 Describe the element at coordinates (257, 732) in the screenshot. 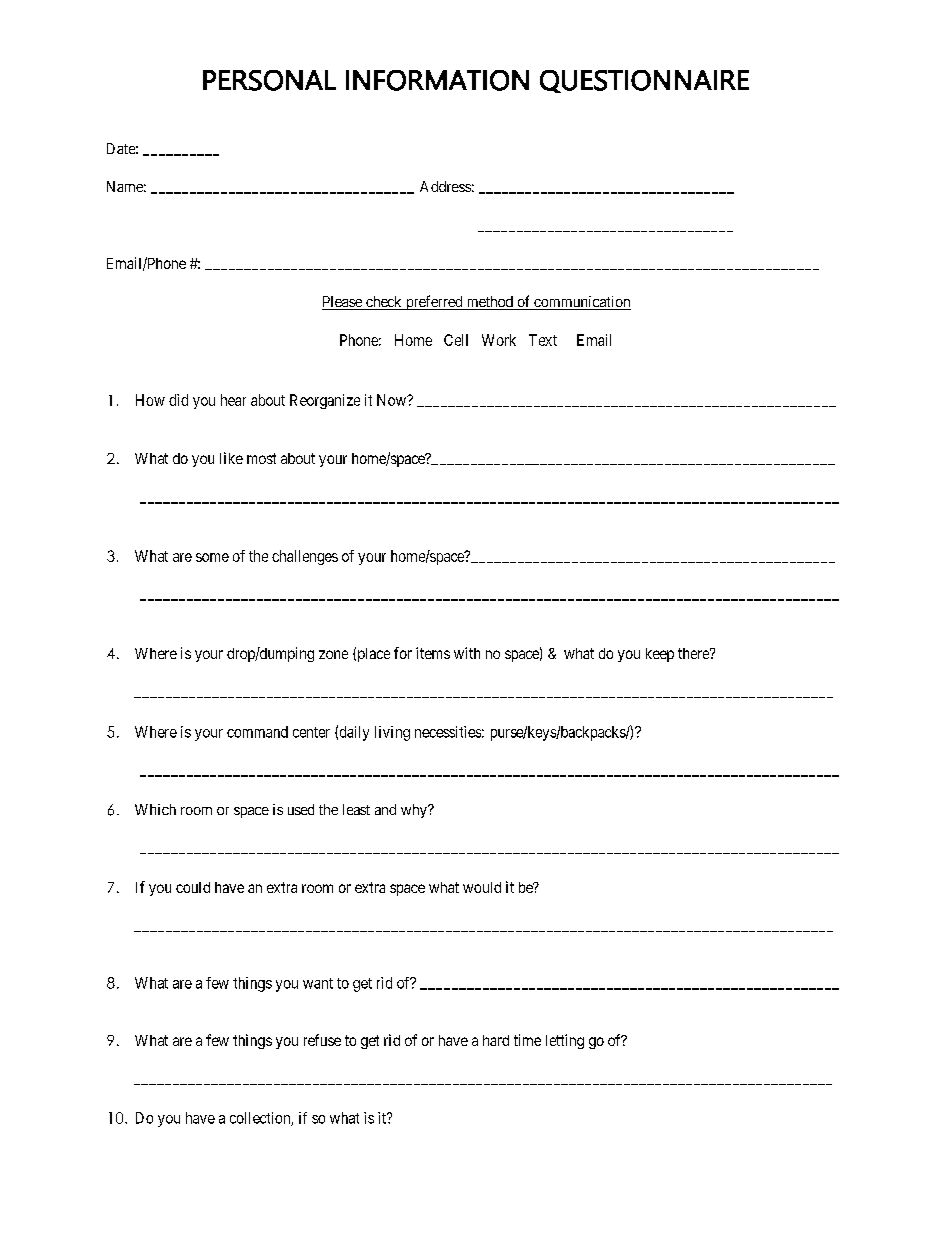

I see `command` at that location.
